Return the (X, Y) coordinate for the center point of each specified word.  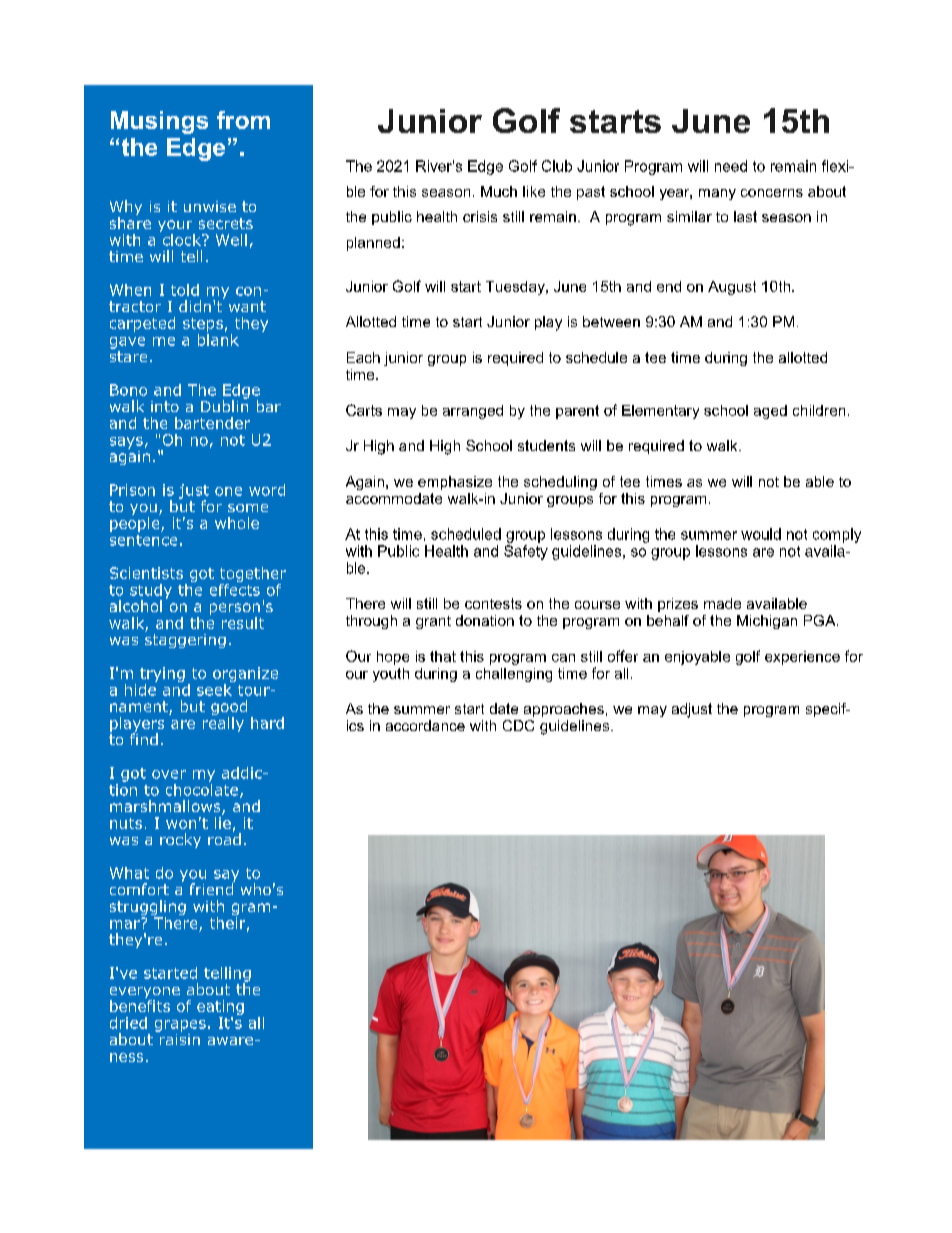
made (722, 603)
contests (493, 603)
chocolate (202, 788)
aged (770, 412)
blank (218, 338)
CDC (518, 725)
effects (235, 588)
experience (802, 658)
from (243, 120)
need (731, 166)
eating (220, 1007)
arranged (473, 412)
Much (499, 191)
